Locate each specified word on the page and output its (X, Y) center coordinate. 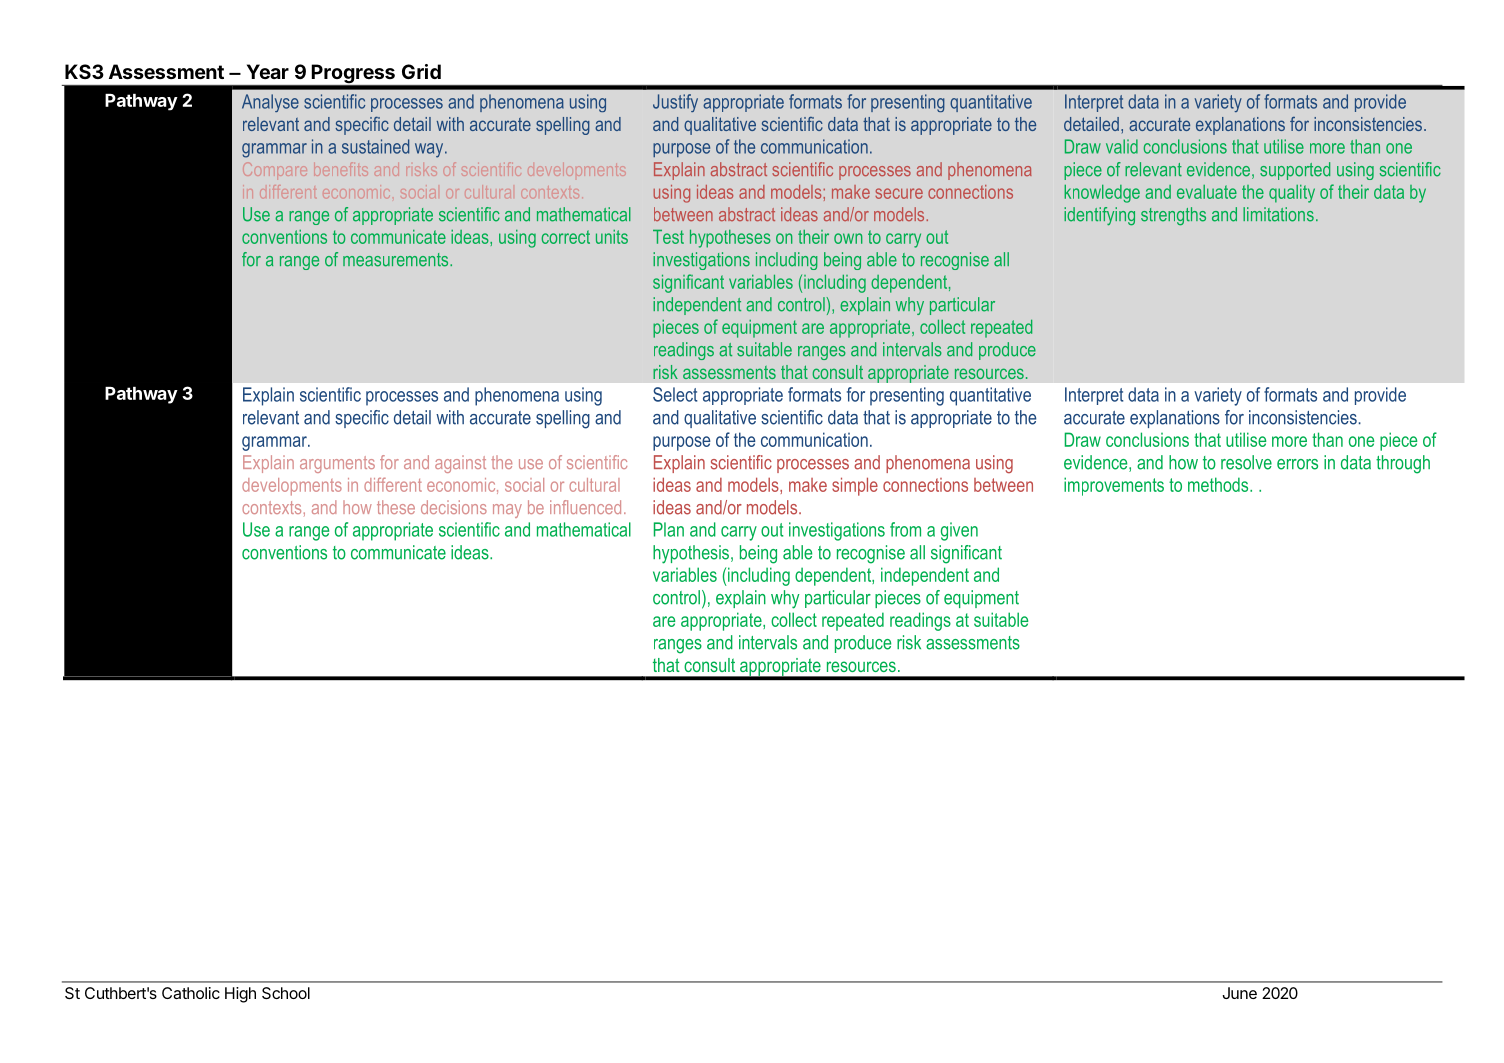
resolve (1246, 462)
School (286, 993)
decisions (454, 507)
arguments (337, 464)
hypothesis (692, 554)
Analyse (270, 103)
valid (1122, 146)
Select (675, 394)
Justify (675, 103)
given (959, 531)
